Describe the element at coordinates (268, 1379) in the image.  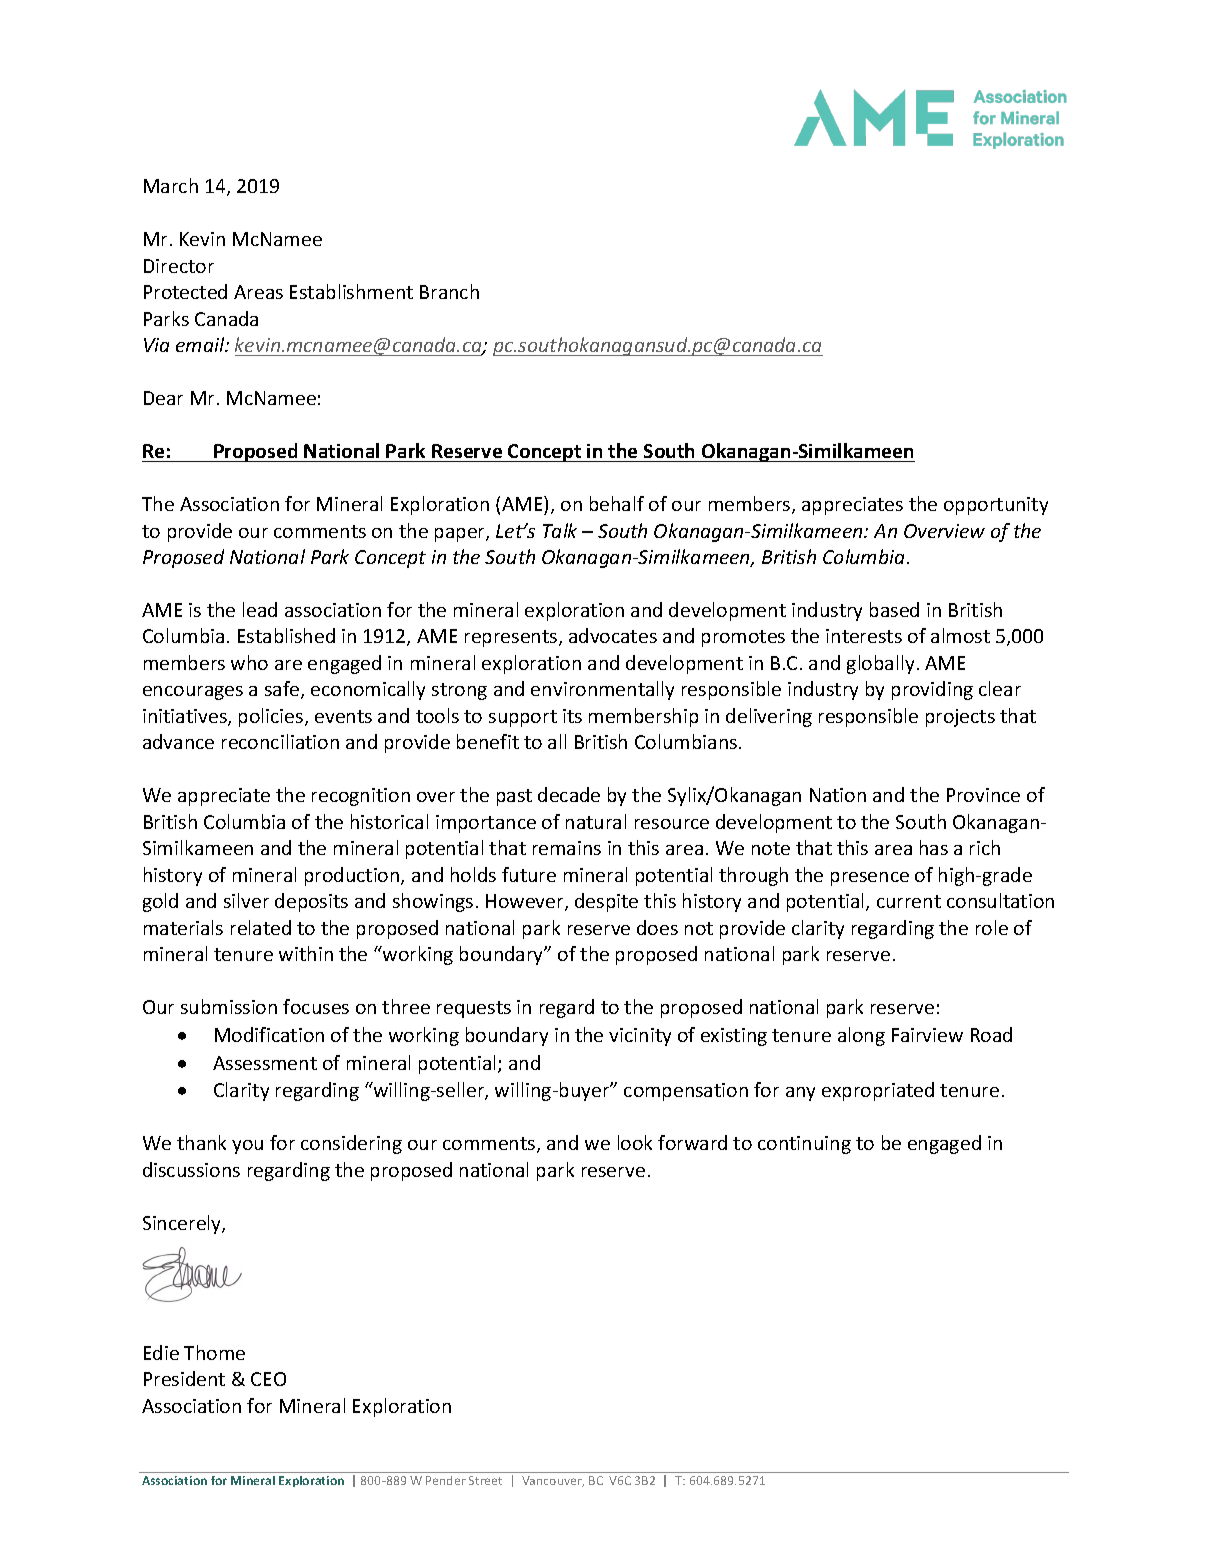
I see `CEO` at that location.
